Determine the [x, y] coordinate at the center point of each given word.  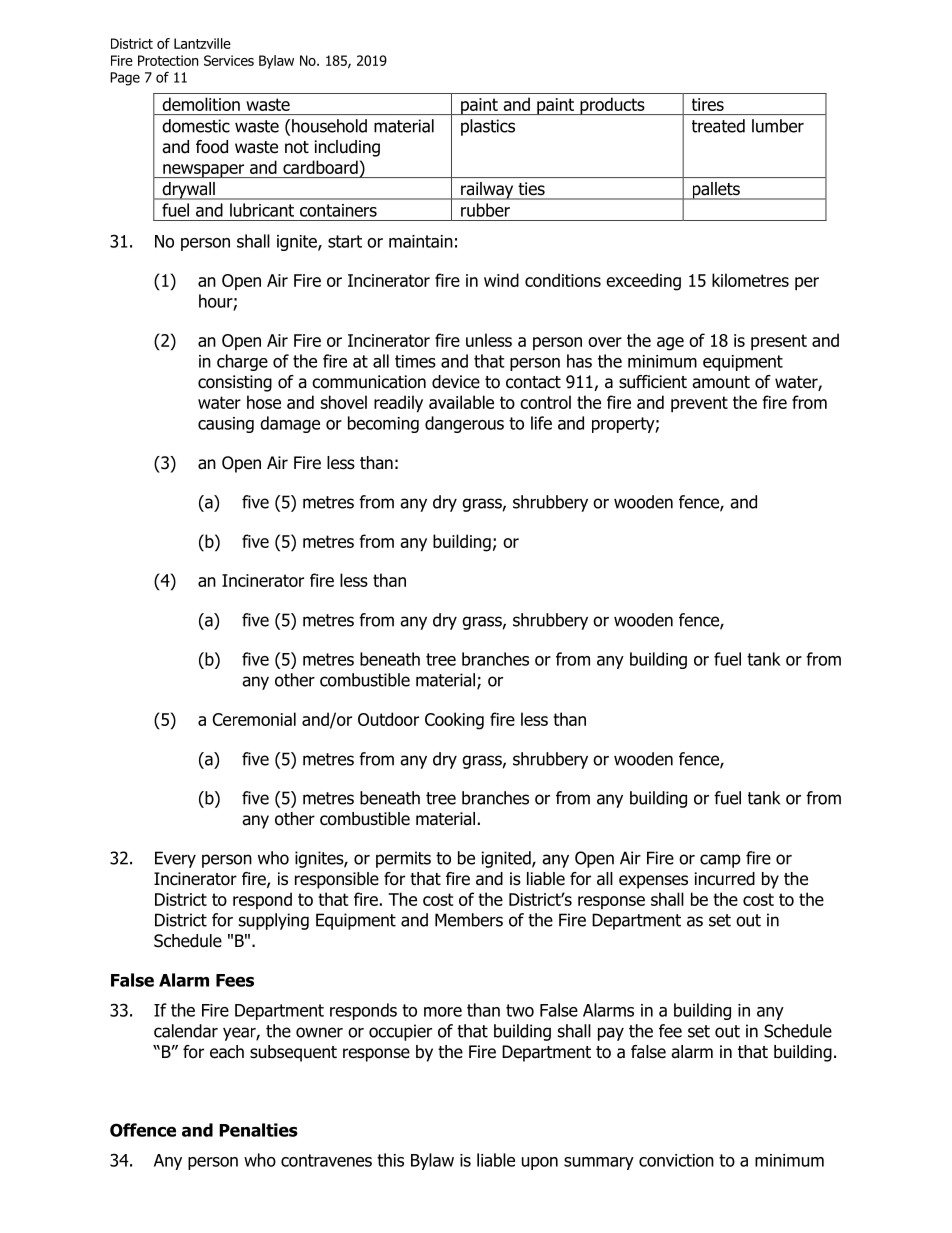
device [456, 382]
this [390, 1160]
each [227, 1052]
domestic [196, 126]
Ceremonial [254, 719]
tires [708, 104]
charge [242, 362]
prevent [699, 404]
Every [175, 859]
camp [720, 861]
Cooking [454, 721]
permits [403, 859]
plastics [488, 127]
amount [721, 382]
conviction [676, 1160]
